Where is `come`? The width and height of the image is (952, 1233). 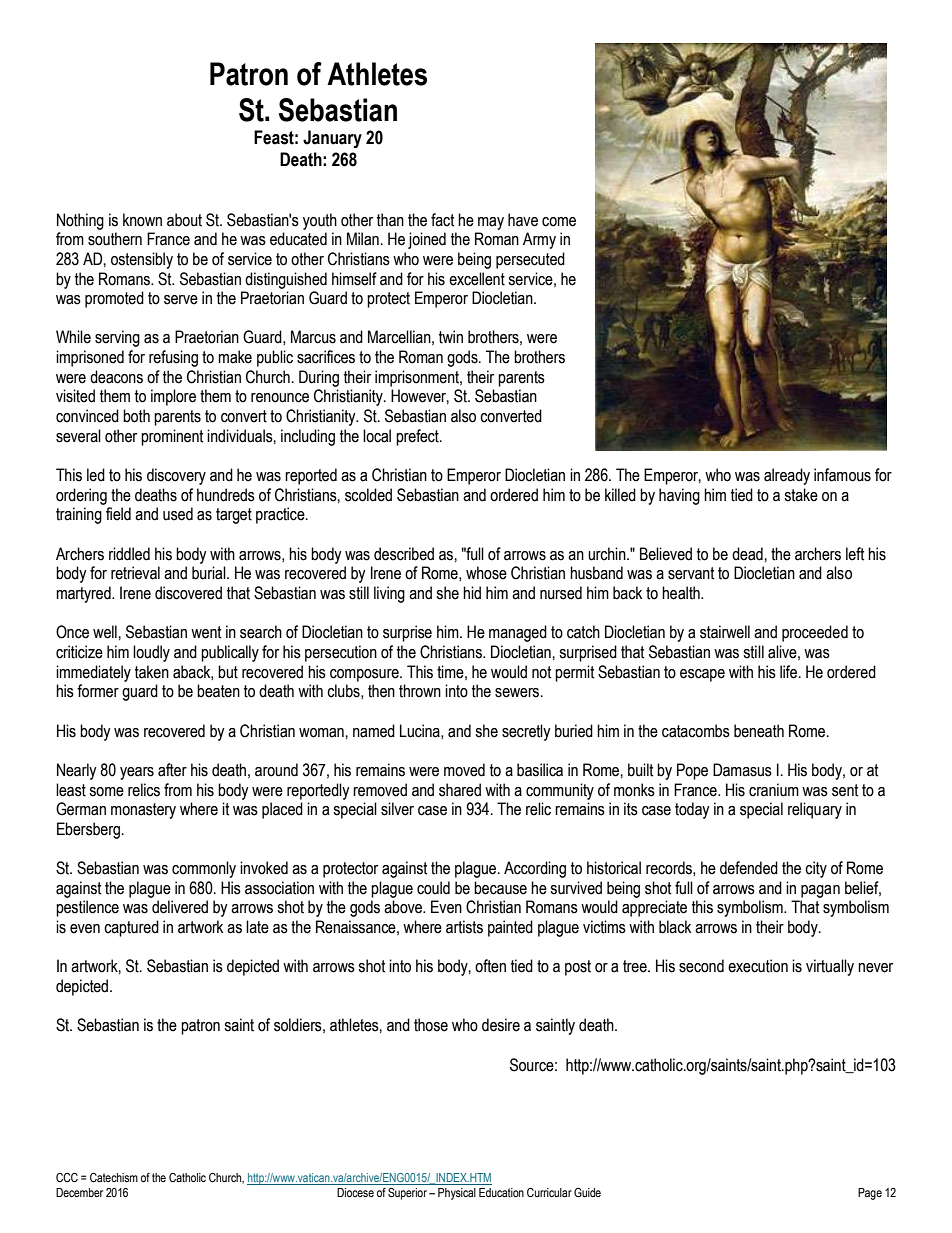
come is located at coordinates (559, 222).
